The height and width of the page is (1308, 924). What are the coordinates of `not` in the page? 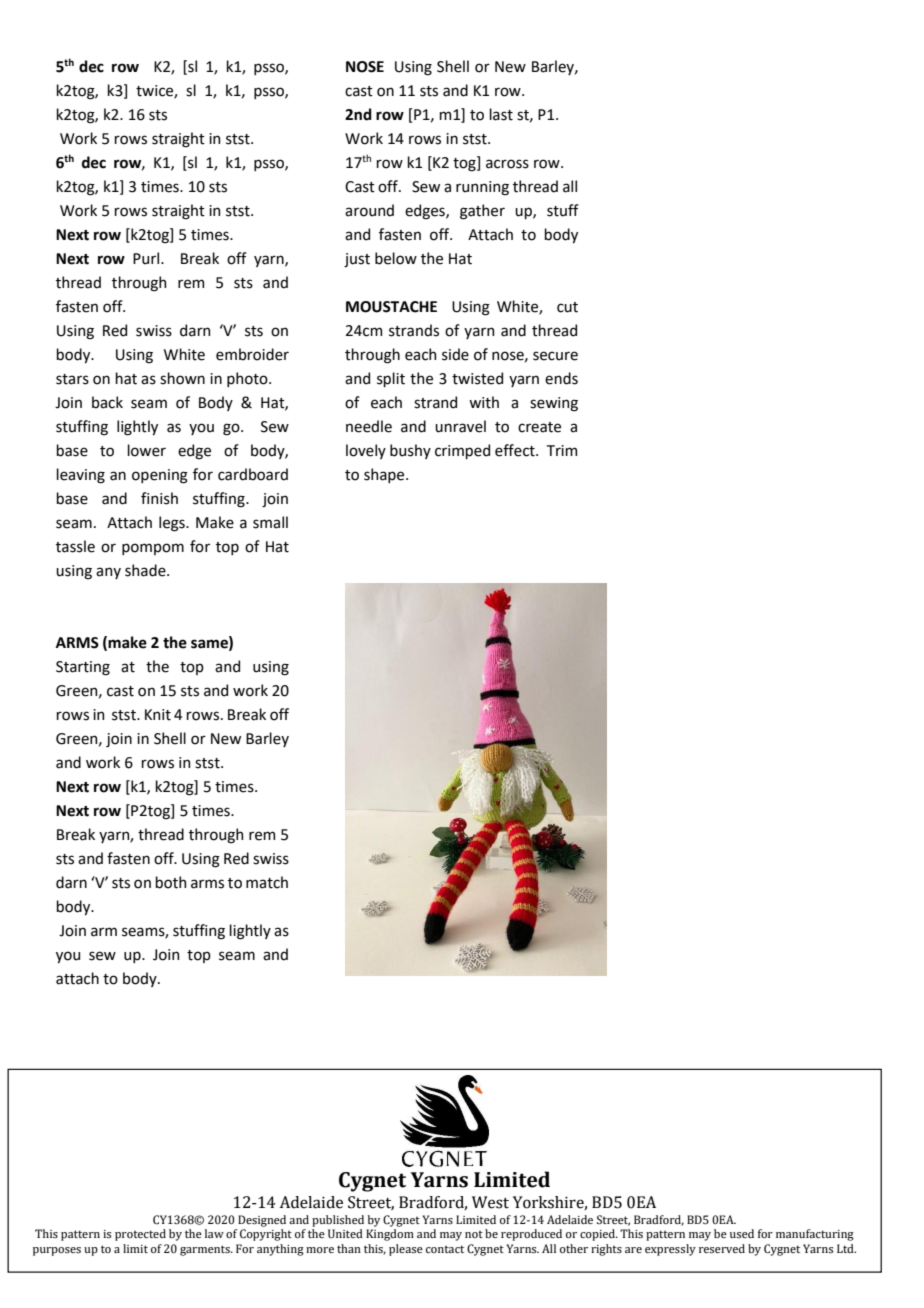 It's located at (474, 1234).
